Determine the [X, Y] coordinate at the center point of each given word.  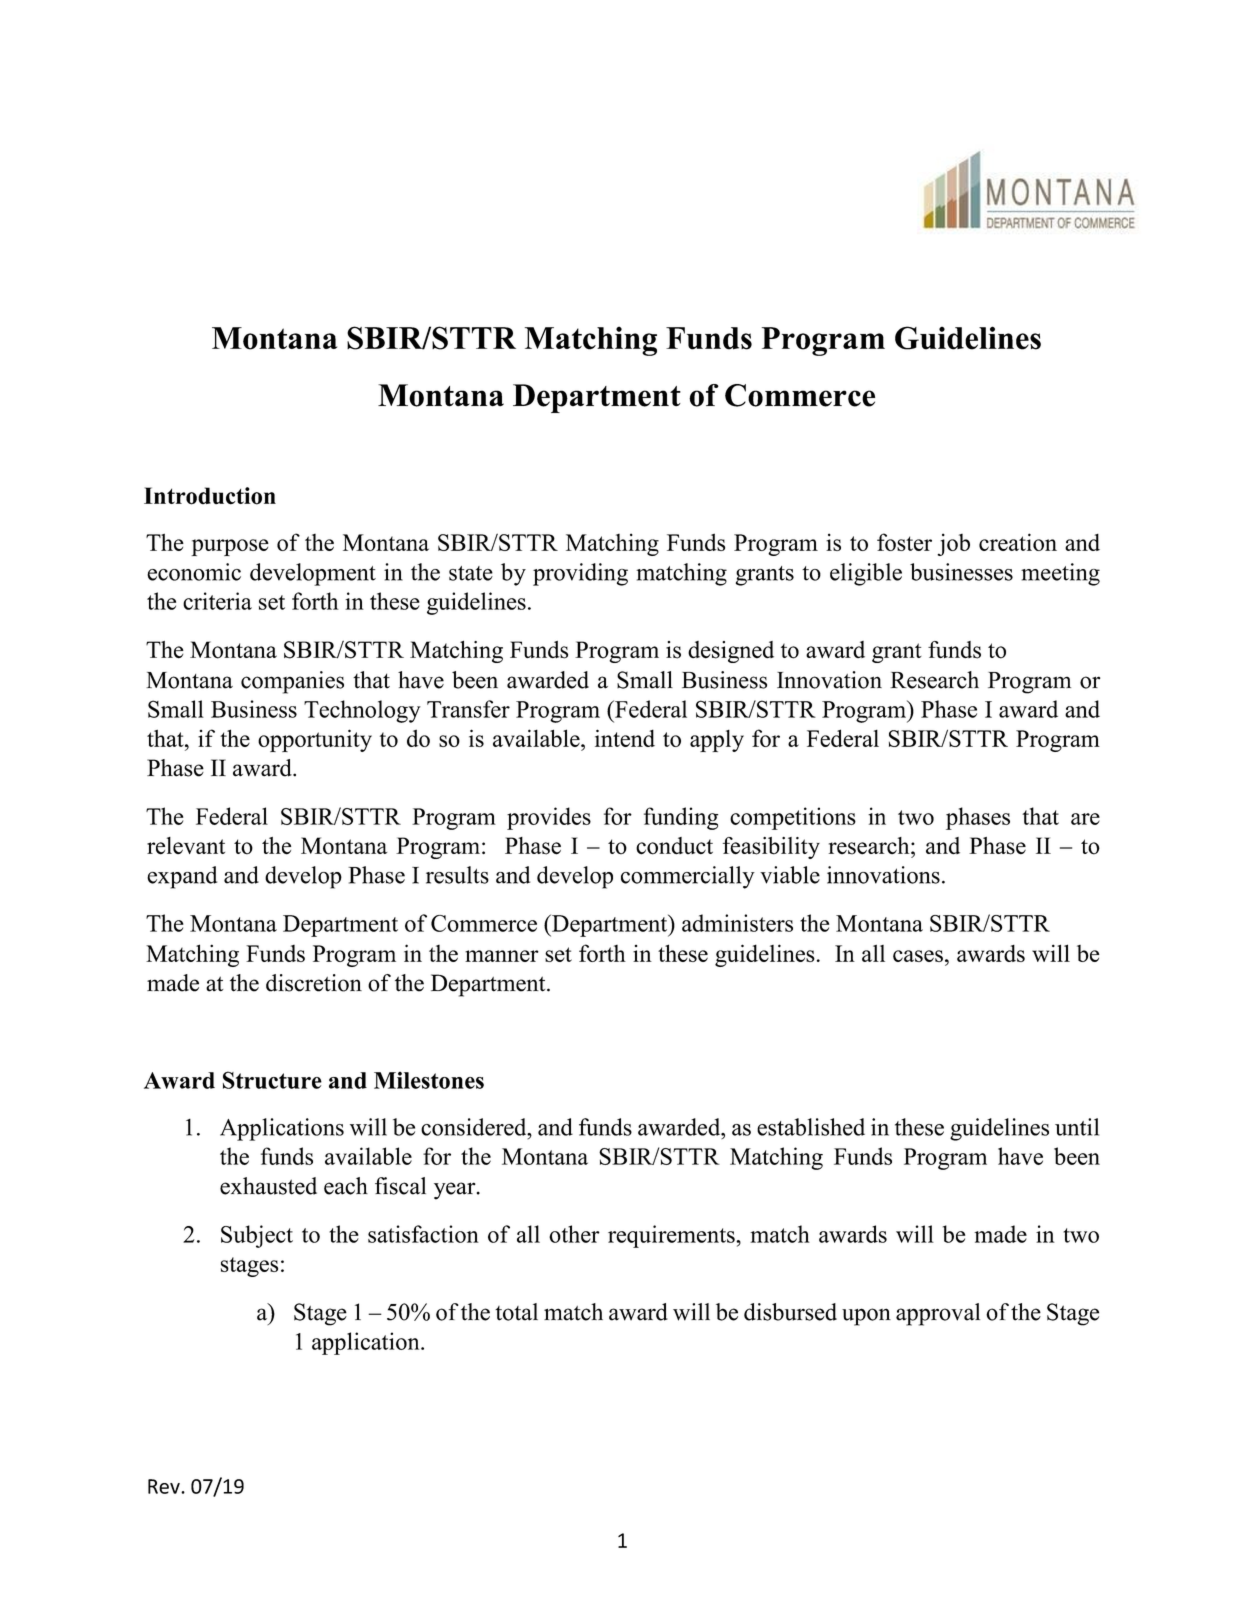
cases [918, 956]
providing [580, 574]
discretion [314, 983]
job [953, 544]
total [516, 1312]
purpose [230, 547]
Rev [165, 1486]
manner [502, 956]
